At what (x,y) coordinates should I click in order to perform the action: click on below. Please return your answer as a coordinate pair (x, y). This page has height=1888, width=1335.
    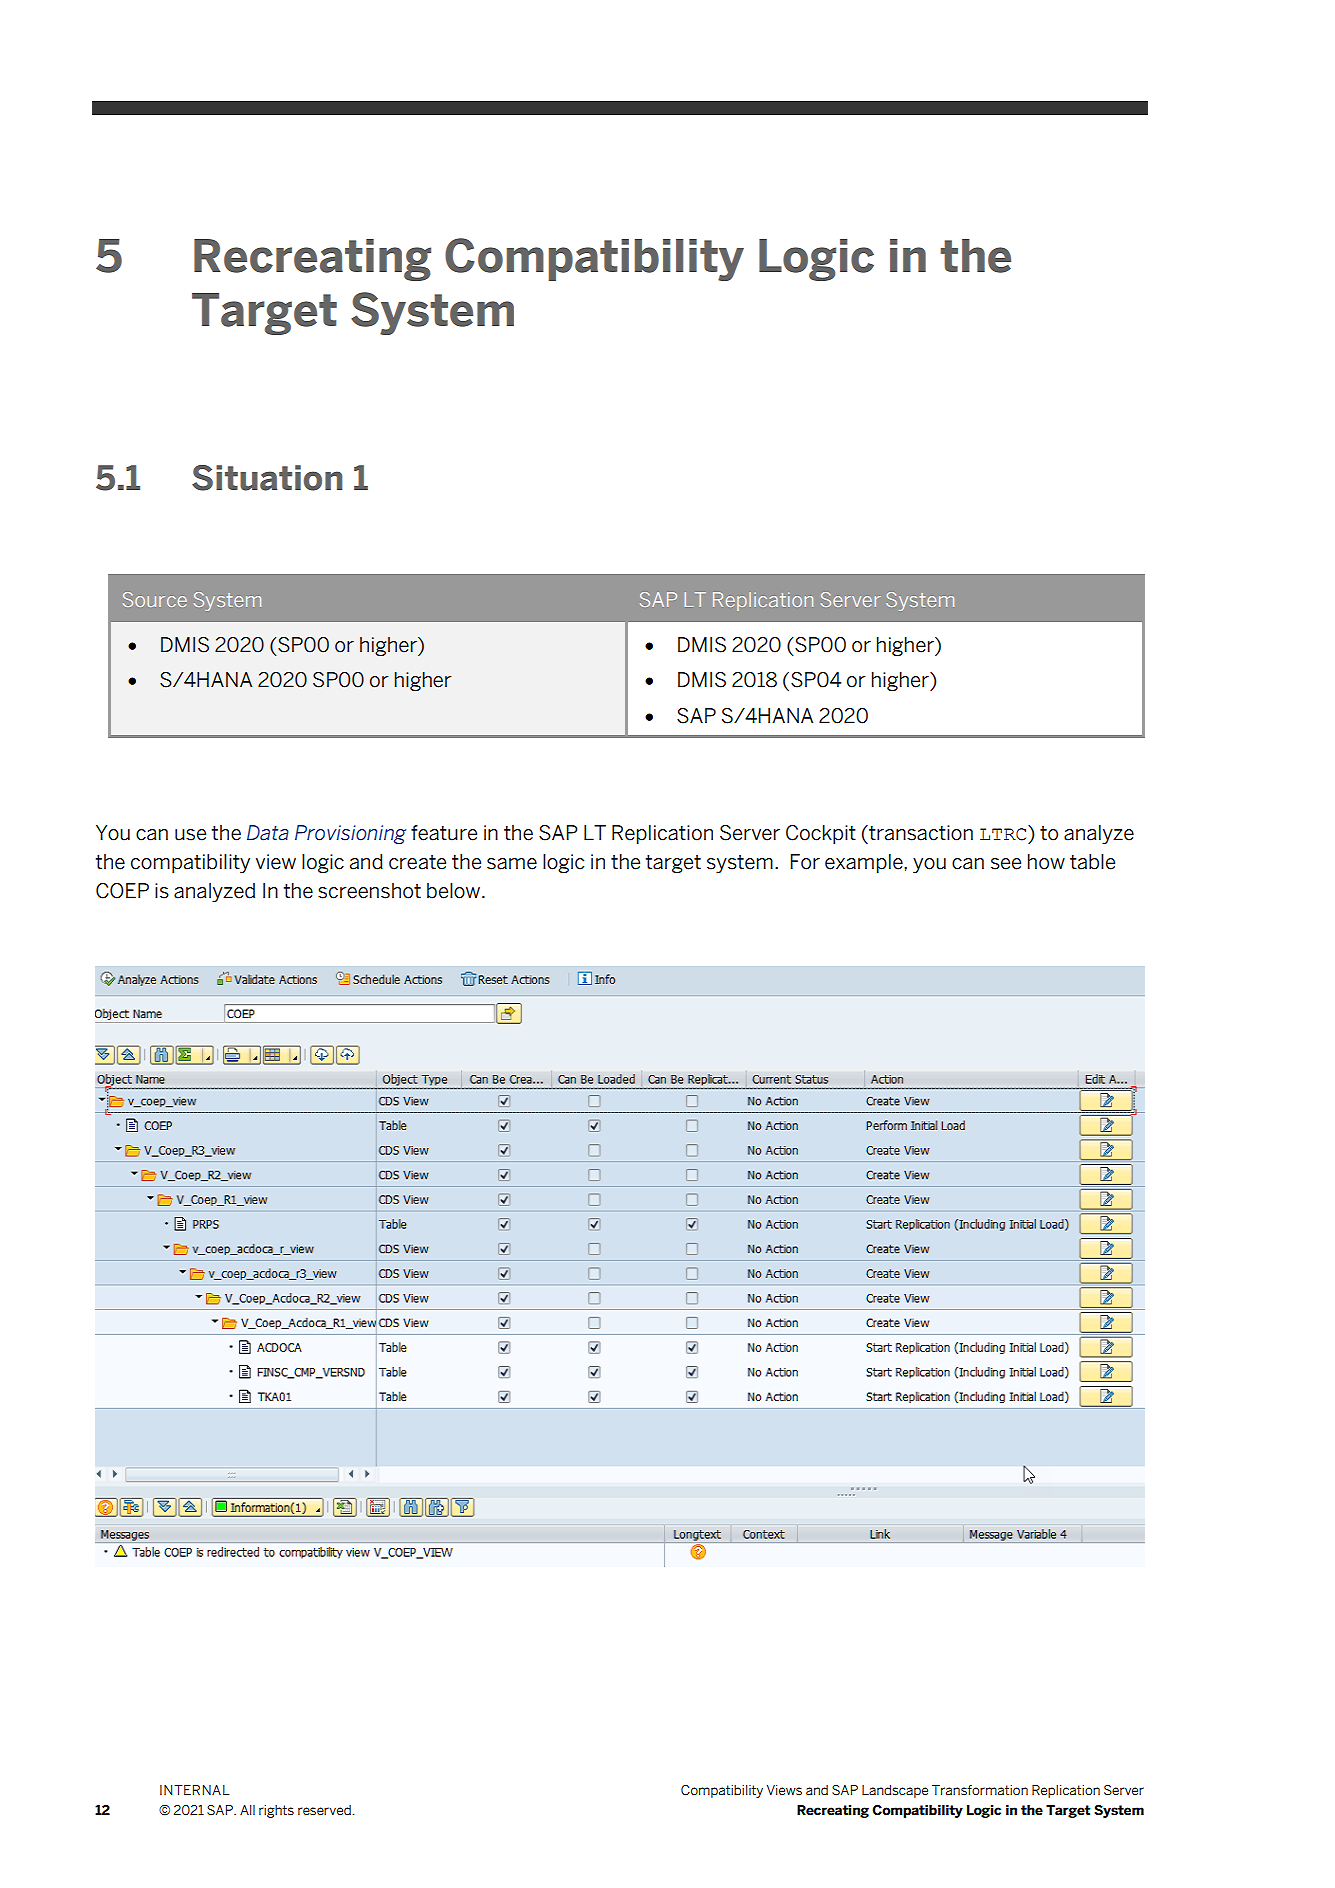
    Looking at the image, I should click on (453, 891).
